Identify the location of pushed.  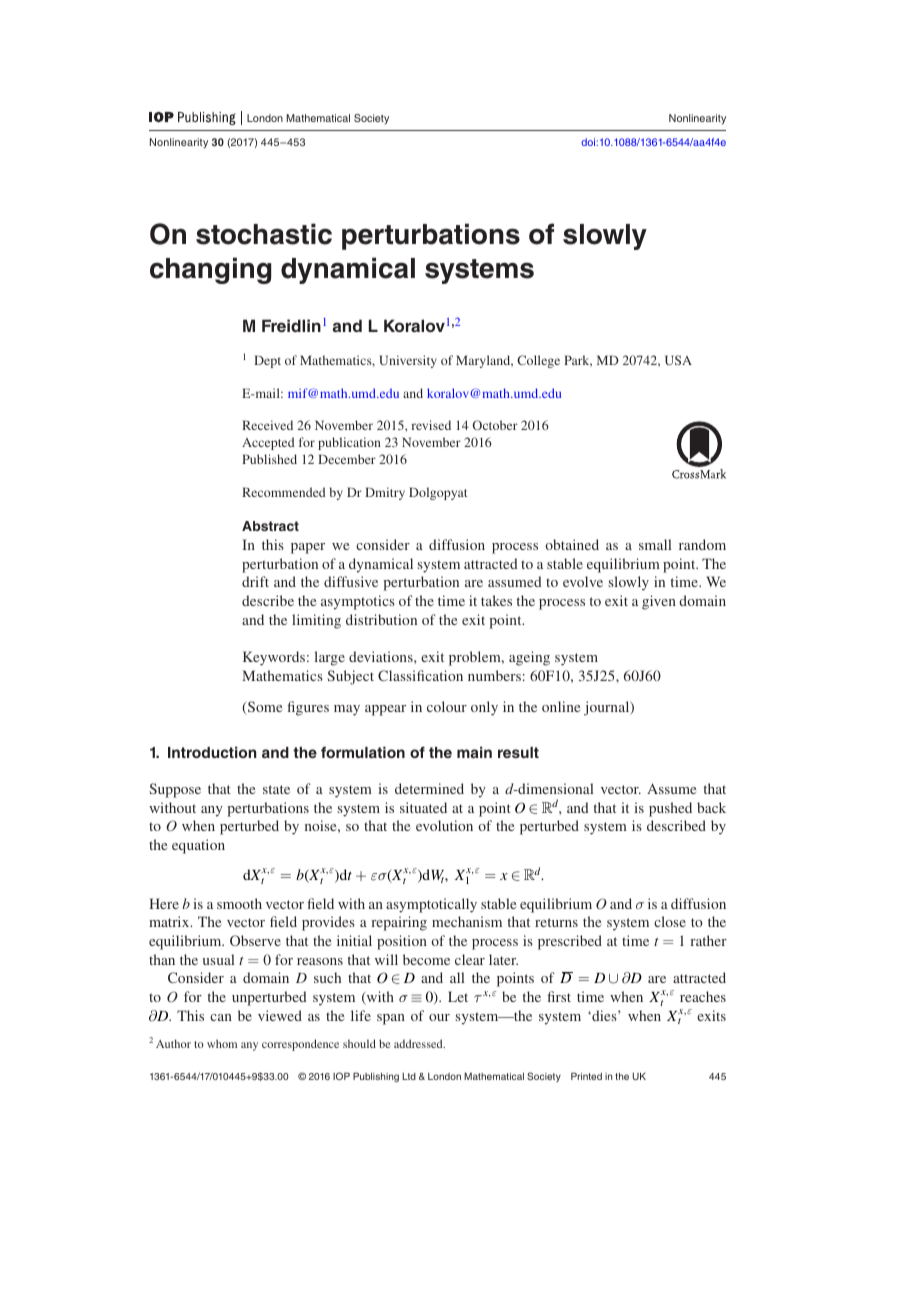
(670, 809).
